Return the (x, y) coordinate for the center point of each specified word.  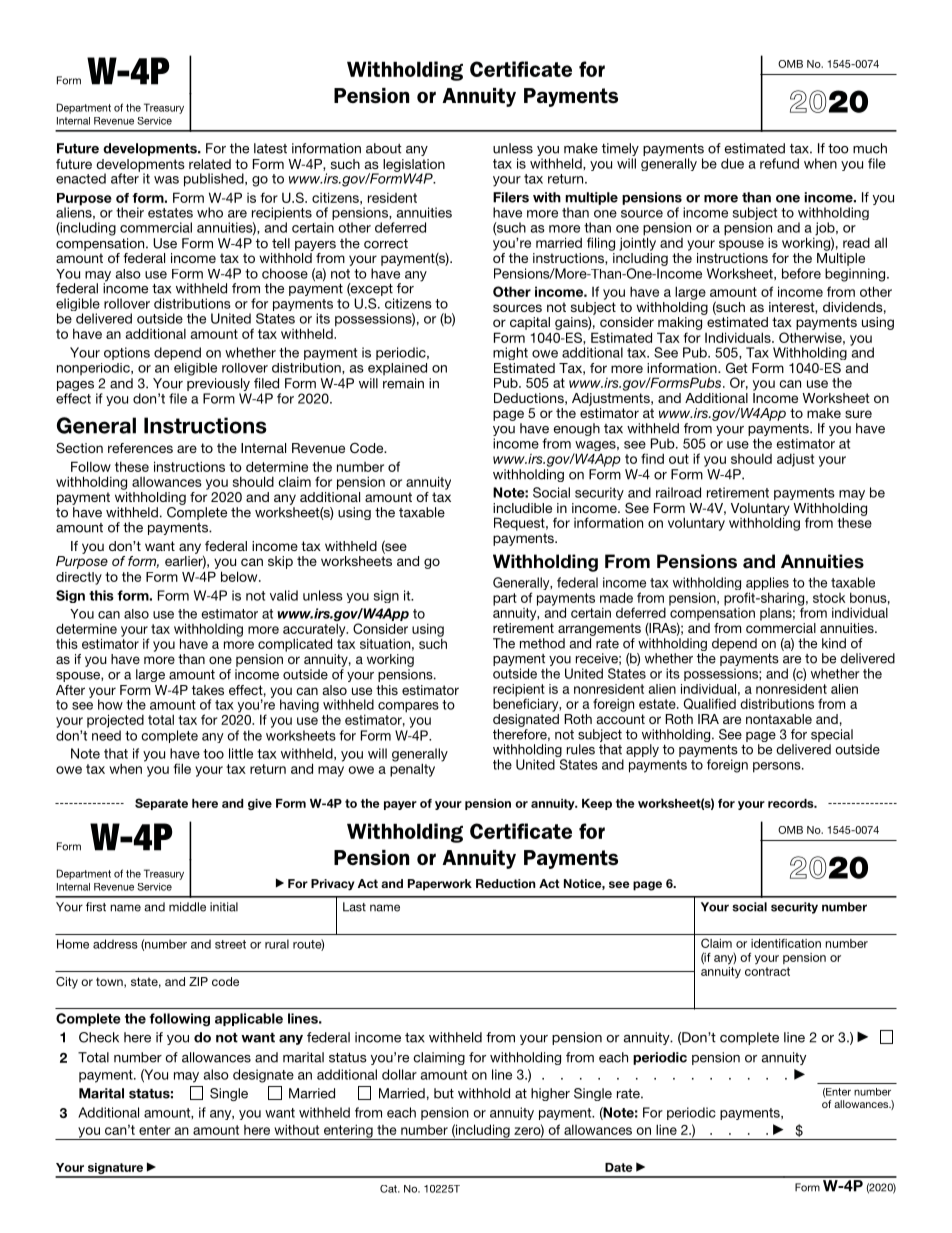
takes (208, 690)
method (542, 643)
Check (99, 1037)
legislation (414, 166)
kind (834, 643)
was (166, 180)
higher (550, 1094)
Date (619, 1167)
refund (779, 163)
